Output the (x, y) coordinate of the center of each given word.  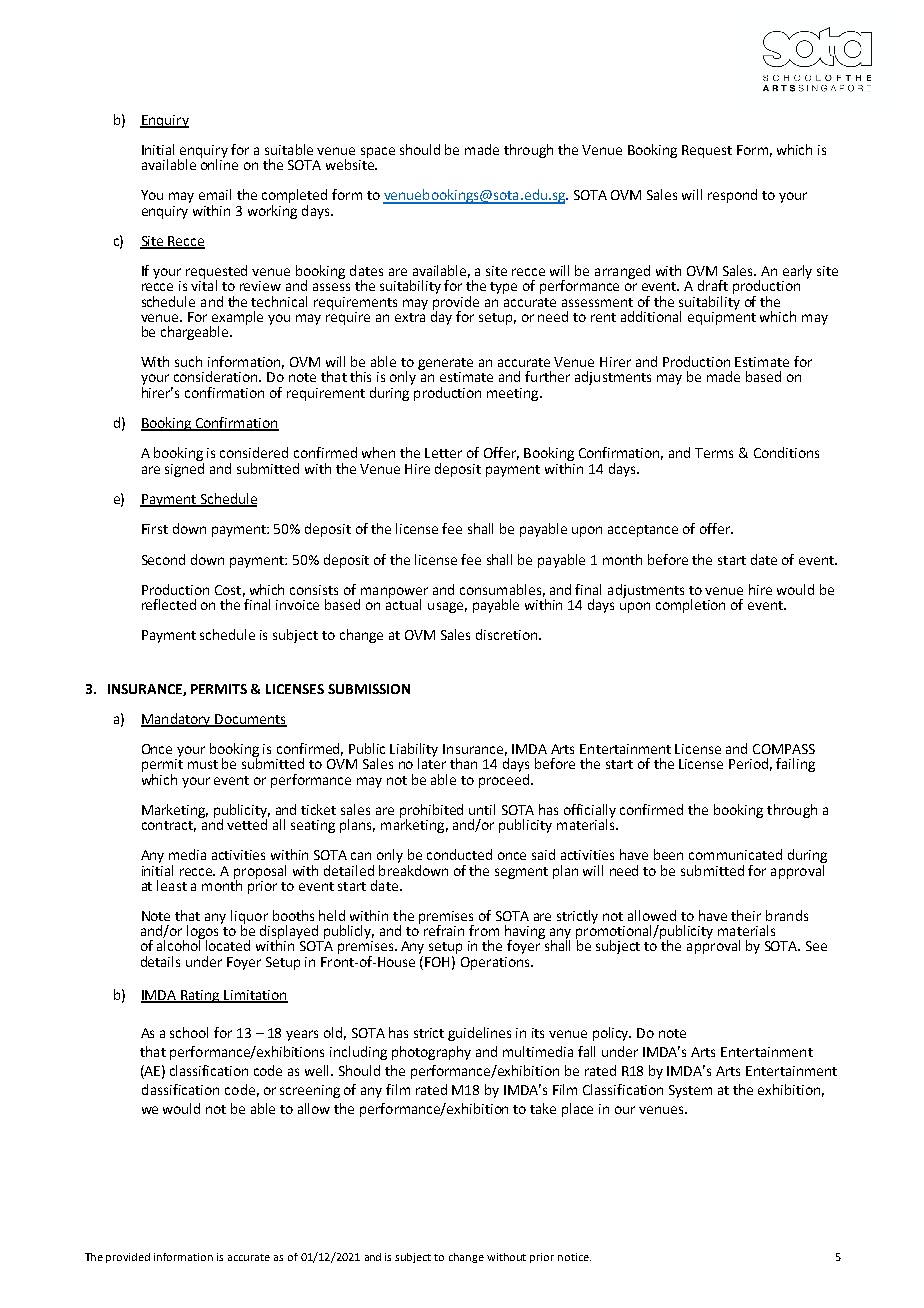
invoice (297, 605)
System (690, 1091)
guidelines (479, 1034)
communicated (735, 854)
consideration (217, 376)
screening (310, 1091)
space (378, 152)
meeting (514, 394)
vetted (247, 823)
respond (732, 196)
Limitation (255, 996)
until (482, 809)
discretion (506, 634)
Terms (714, 453)
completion (690, 606)
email (215, 194)
